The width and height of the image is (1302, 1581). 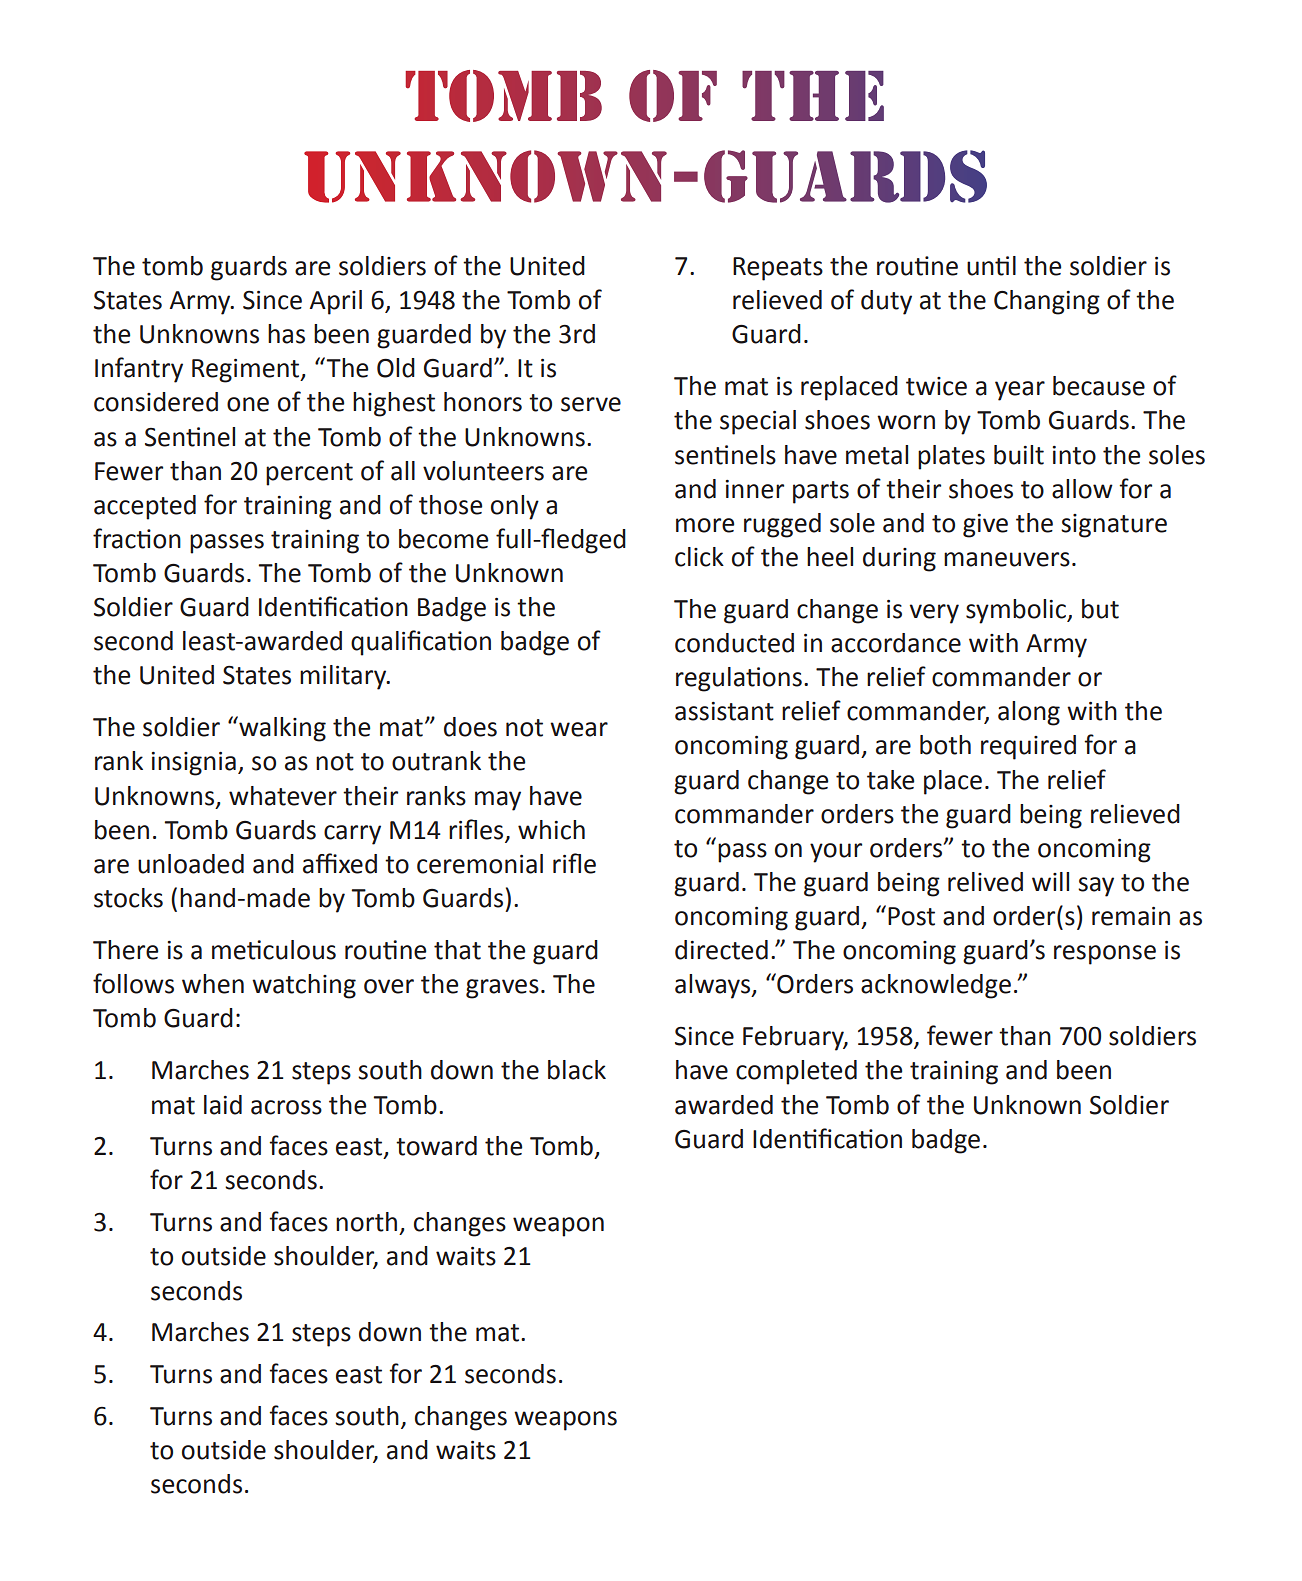 I want to click on Repeats, so click(x=778, y=269).
